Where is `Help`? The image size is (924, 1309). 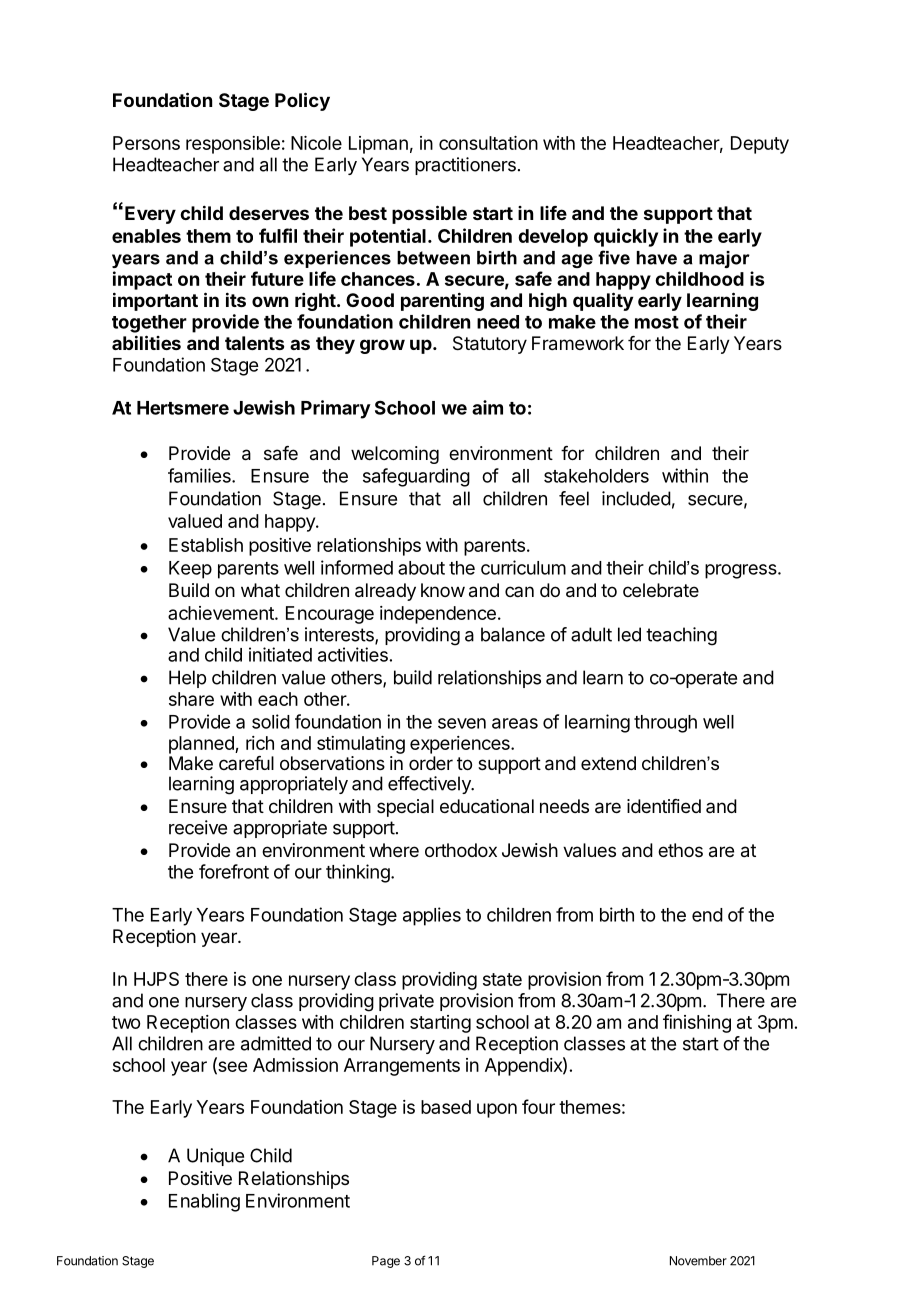 Help is located at coordinates (187, 679).
